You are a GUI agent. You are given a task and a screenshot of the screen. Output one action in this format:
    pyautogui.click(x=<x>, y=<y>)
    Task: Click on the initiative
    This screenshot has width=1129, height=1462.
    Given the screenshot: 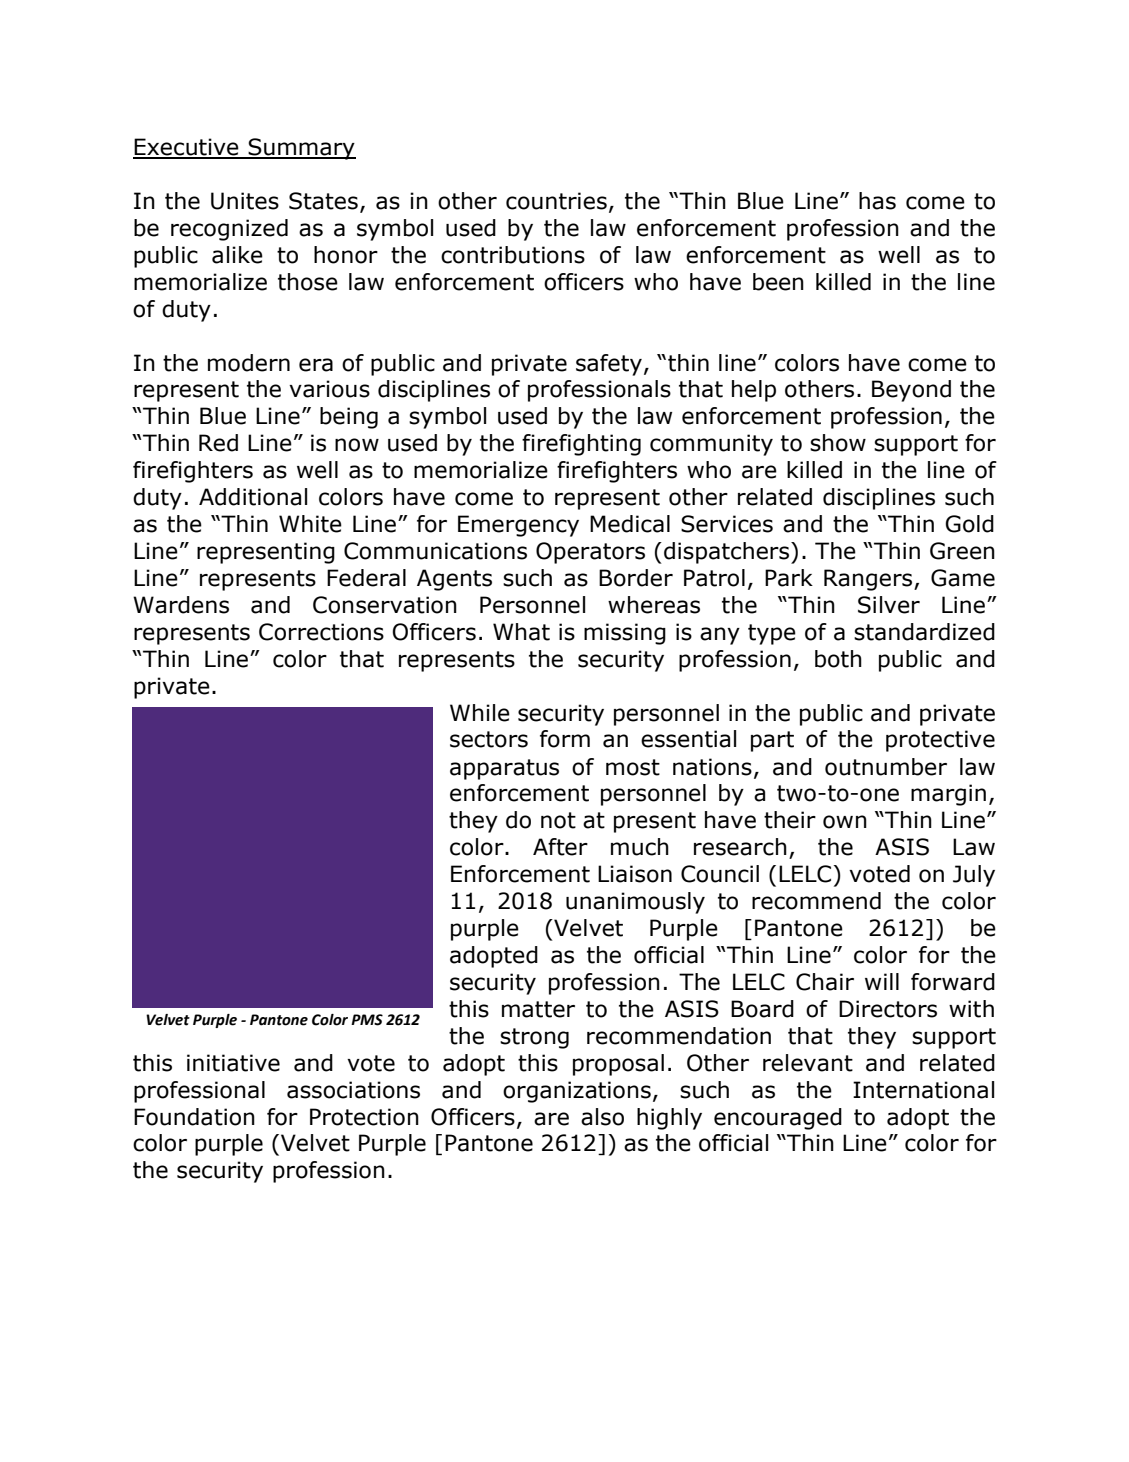 What is the action you would take?
    pyautogui.click(x=233, y=1063)
